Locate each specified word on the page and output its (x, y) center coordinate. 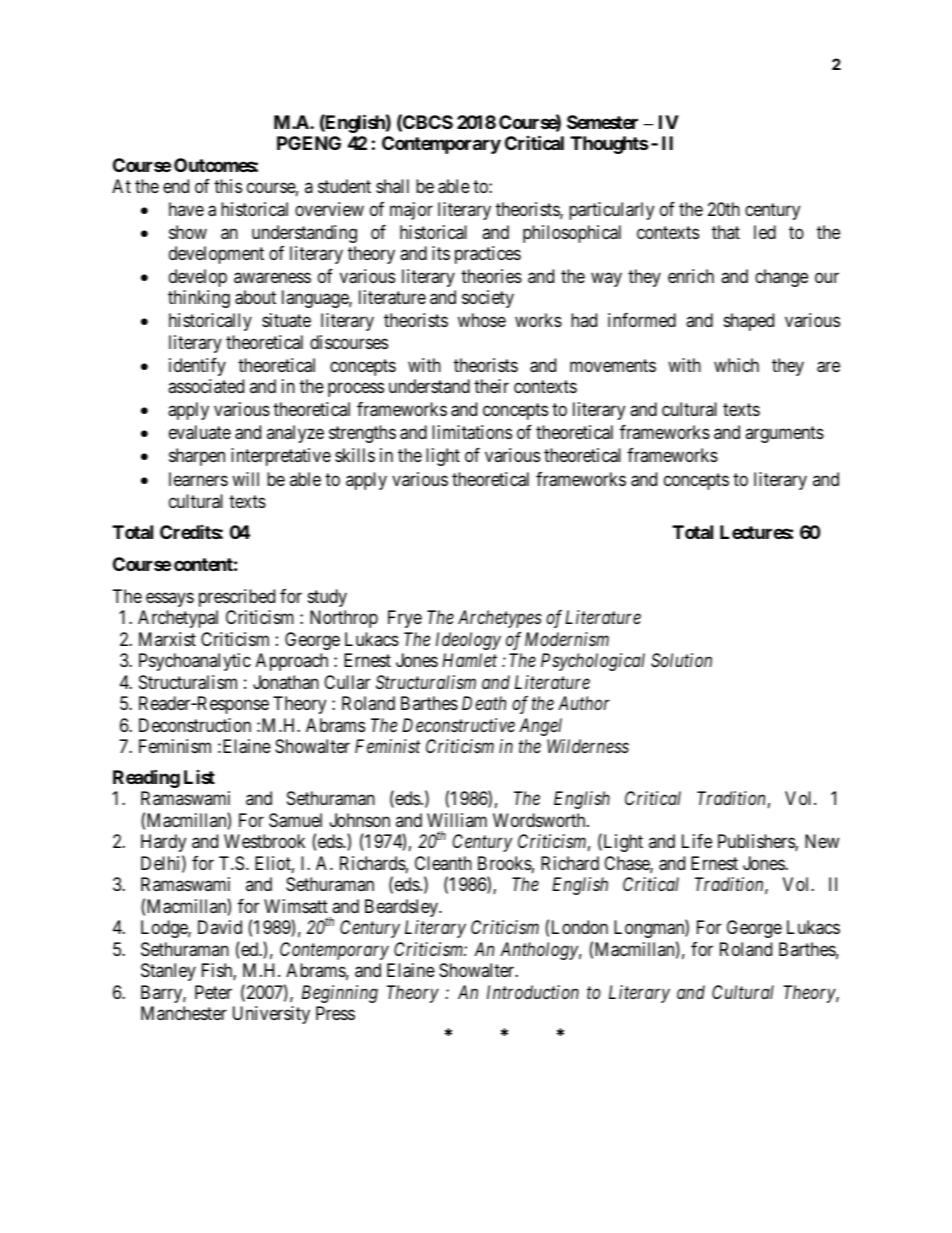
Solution (681, 660)
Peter (213, 992)
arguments (784, 434)
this (228, 186)
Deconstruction (195, 725)
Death (484, 703)
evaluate (200, 432)
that (726, 232)
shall (392, 186)
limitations (472, 432)
